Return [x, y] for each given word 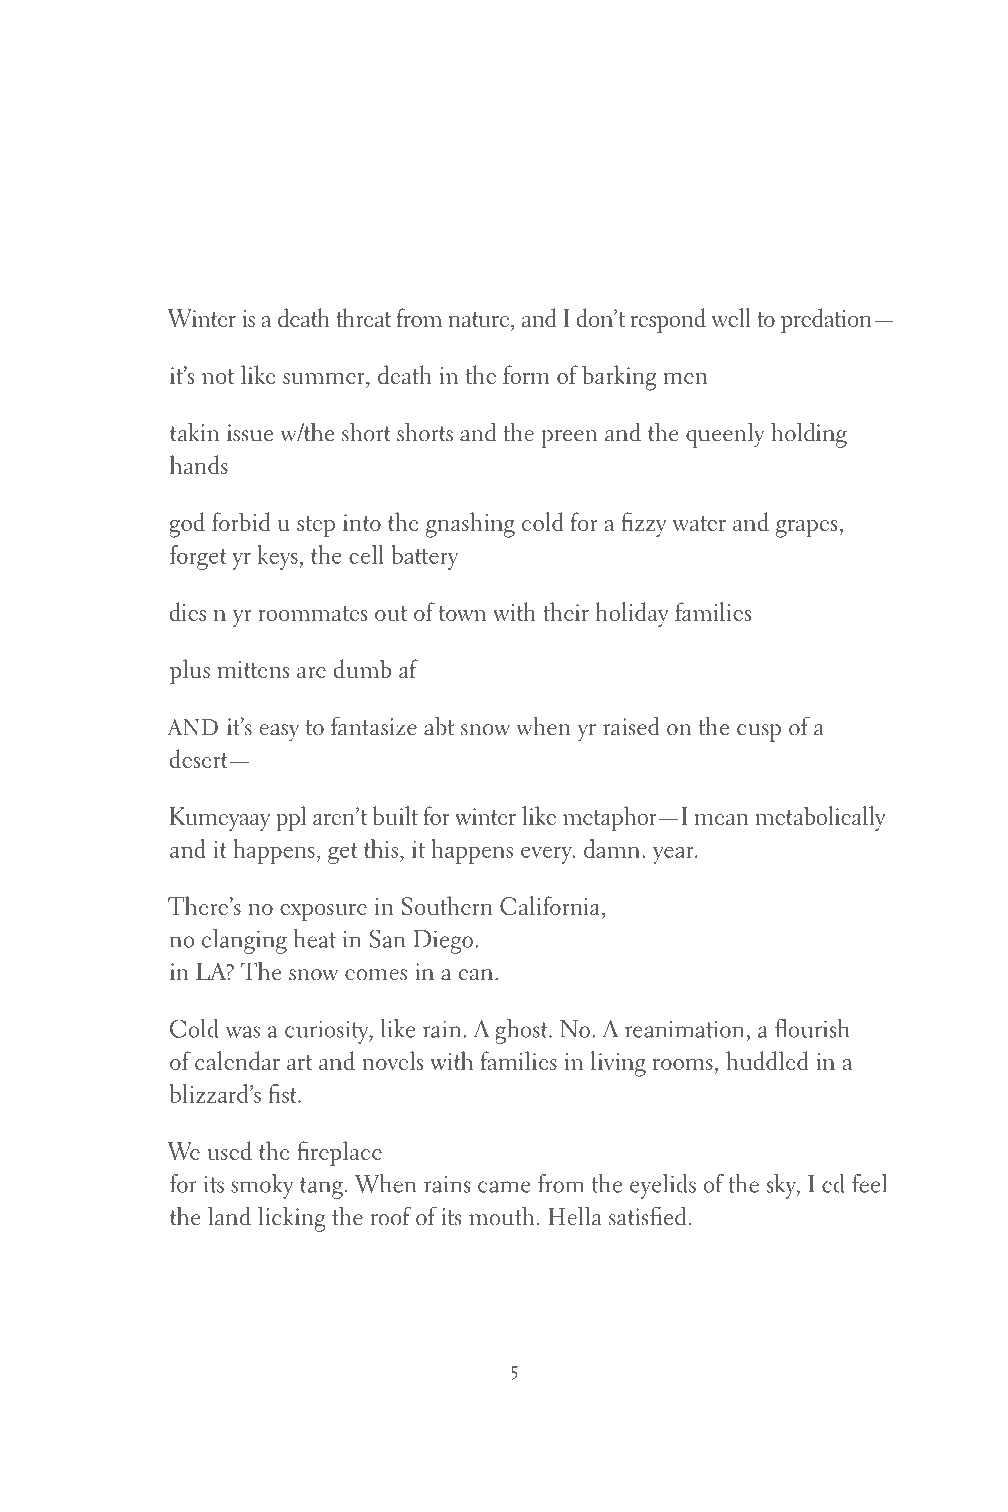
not [218, 376]
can [476, 975]
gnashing [470, 525]
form [526, 374]
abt [439, 726]
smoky [262, 1186]
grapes [806, 529]
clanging [244, 941]
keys [277, 557]
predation [826, 320]
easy [279, 733]
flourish [812, 1028]
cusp [759, 733]
